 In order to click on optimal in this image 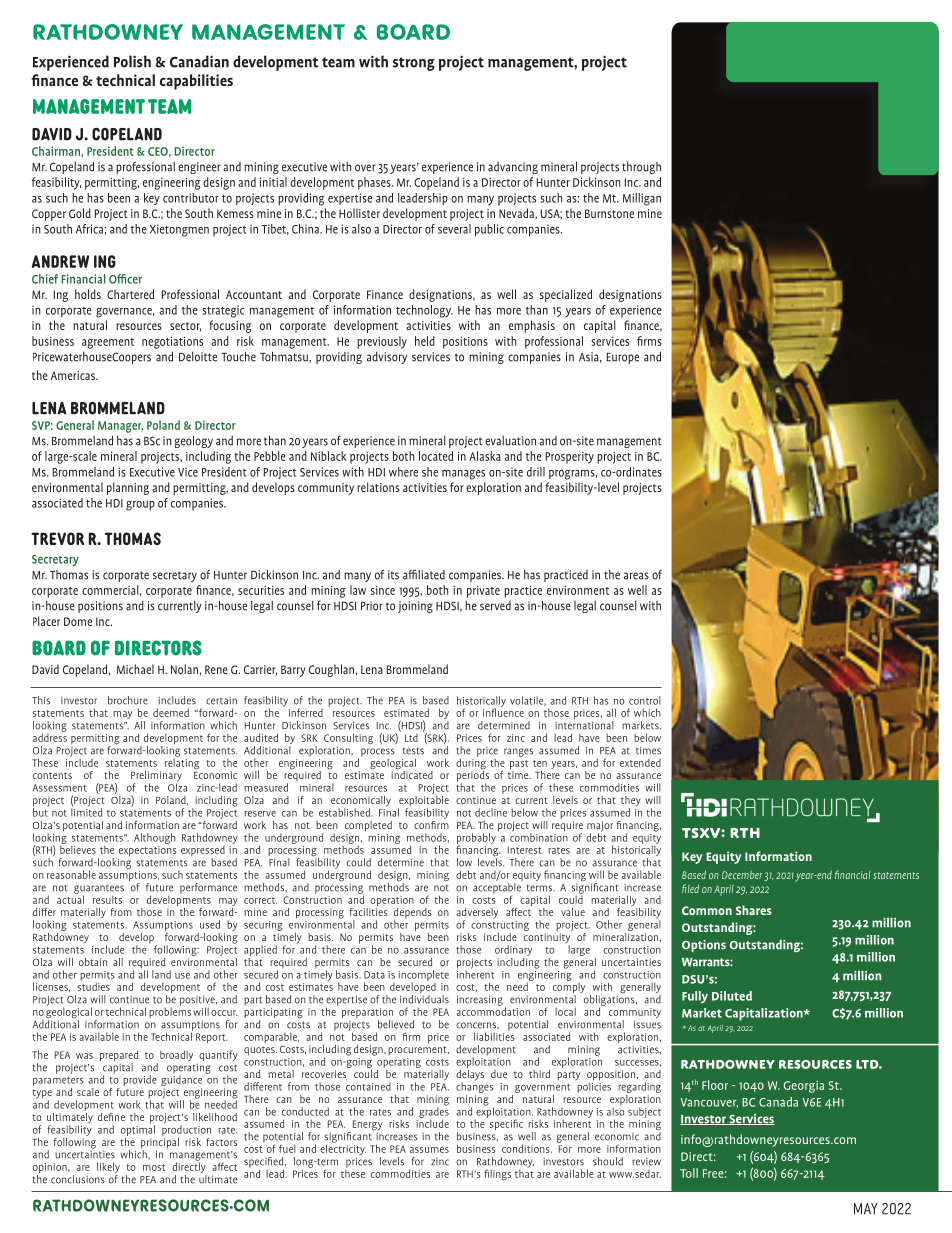, I will do `click(138, 1129)`.
